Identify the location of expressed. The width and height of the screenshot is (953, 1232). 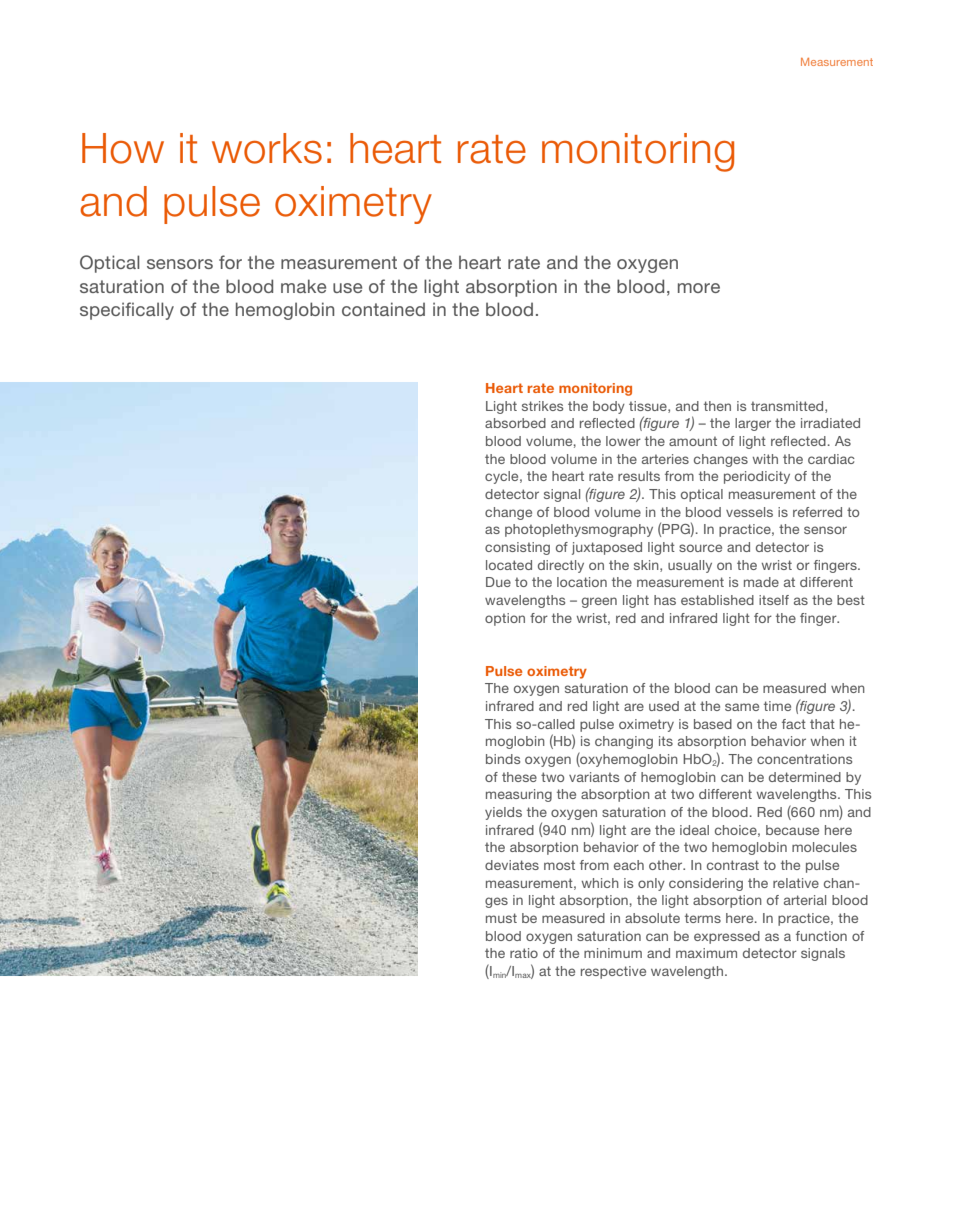
(727, 937).
